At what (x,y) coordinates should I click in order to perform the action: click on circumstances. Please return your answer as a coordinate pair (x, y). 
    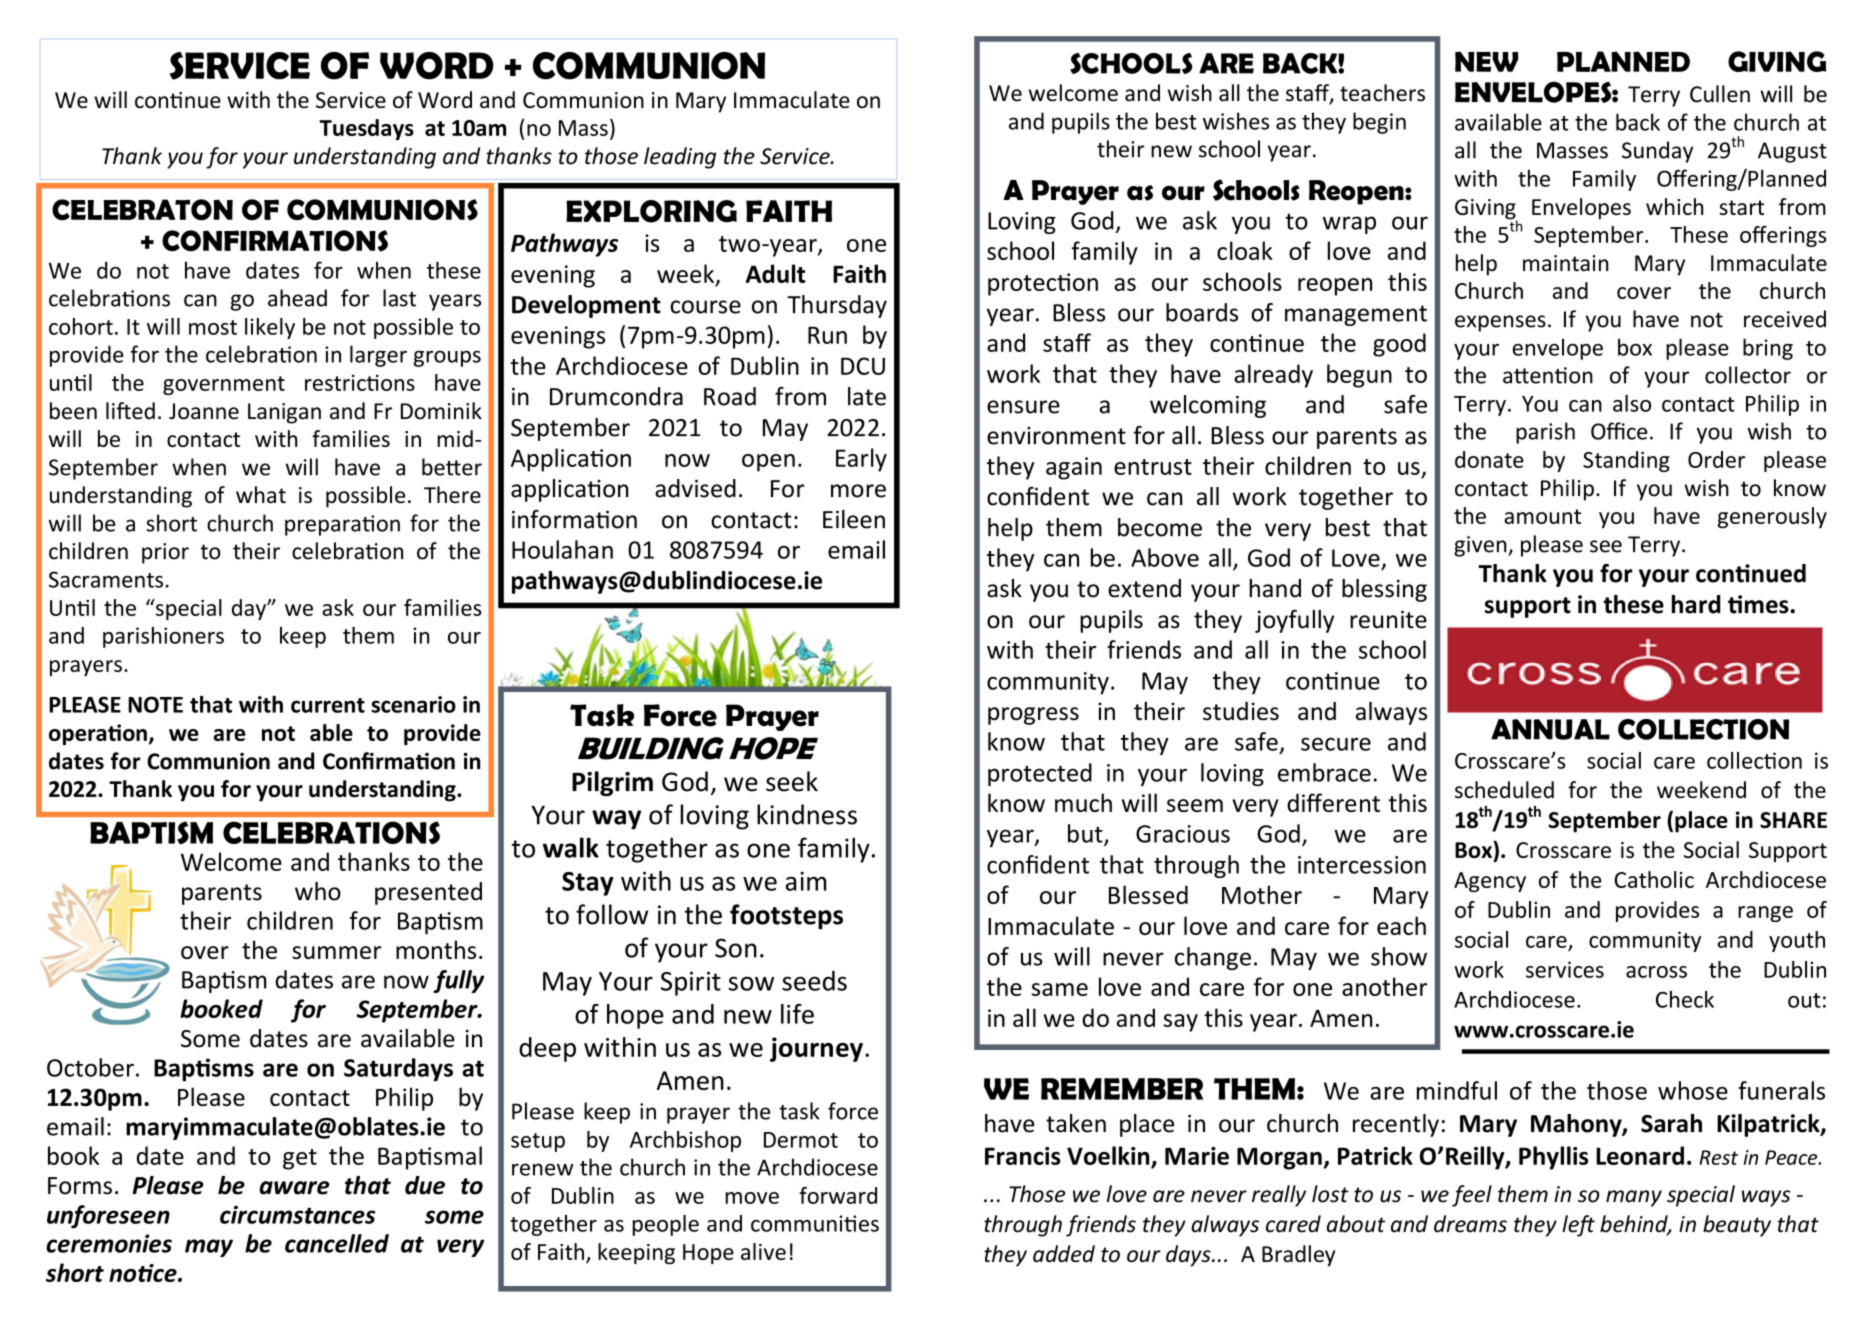
    Looking at the image, I should click on (297, 1214).
